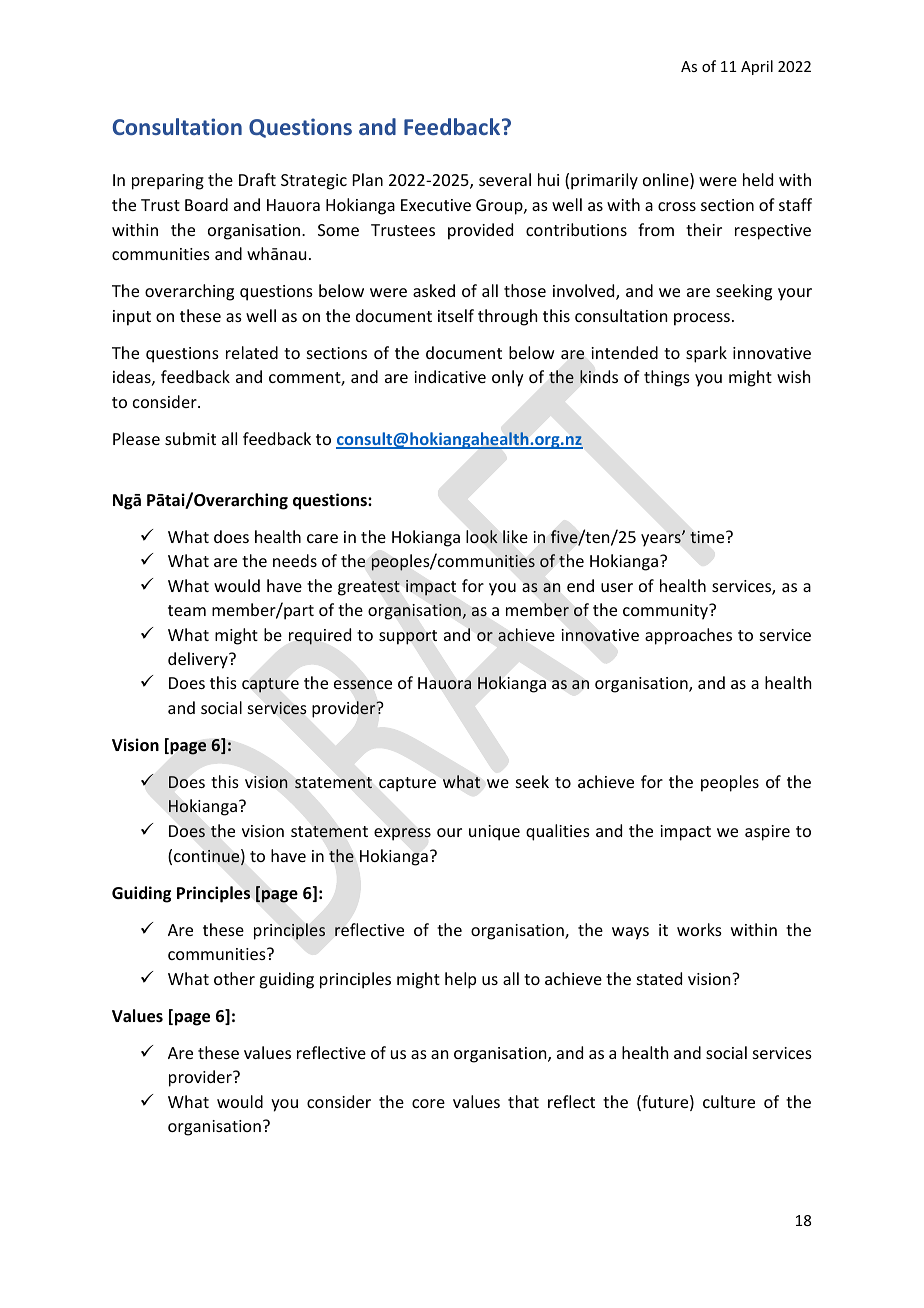 The image size is (924, 1308). I want to click on aspire, so click(767, 833).
